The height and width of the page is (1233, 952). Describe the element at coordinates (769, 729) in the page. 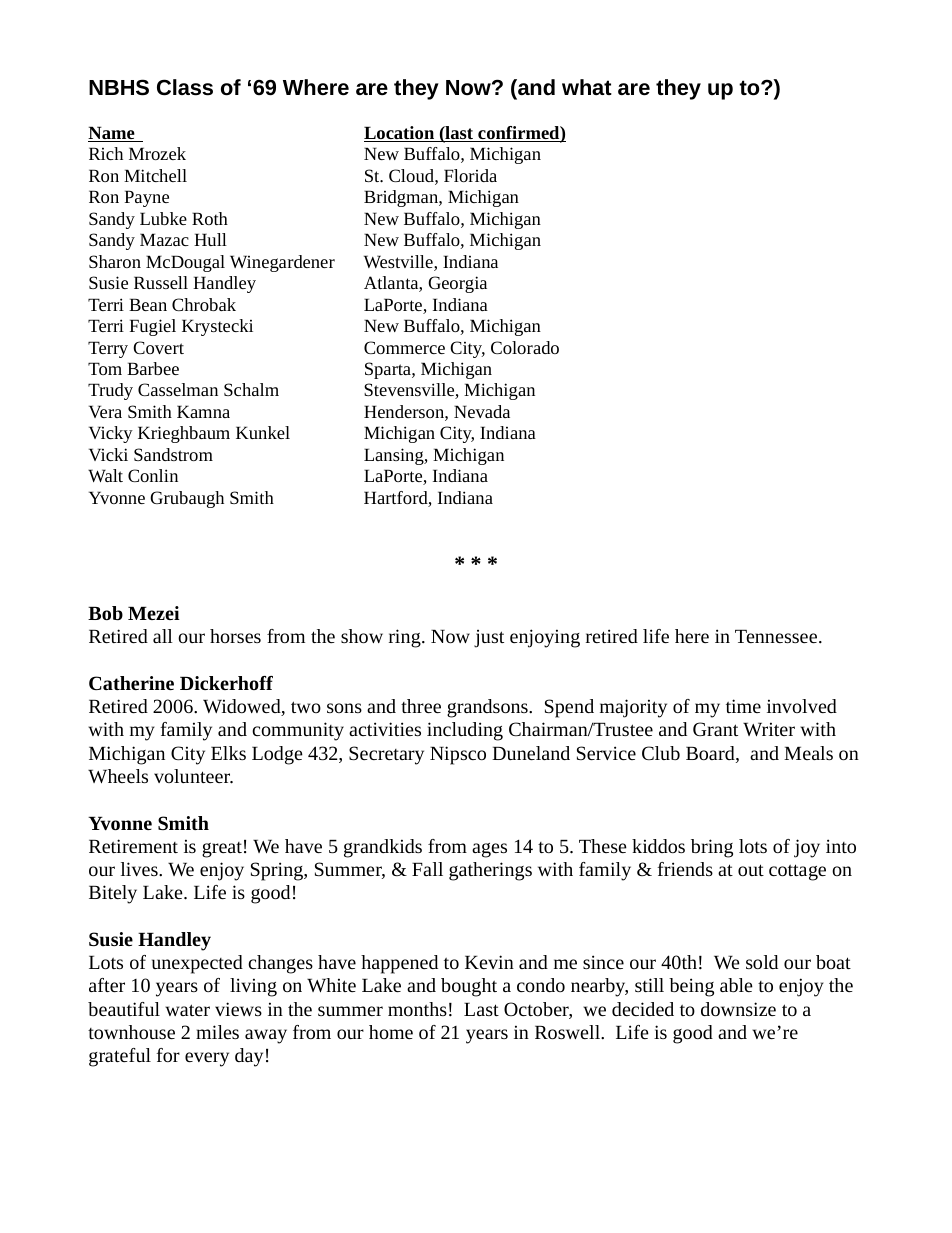

I see `Writer` at that location.
